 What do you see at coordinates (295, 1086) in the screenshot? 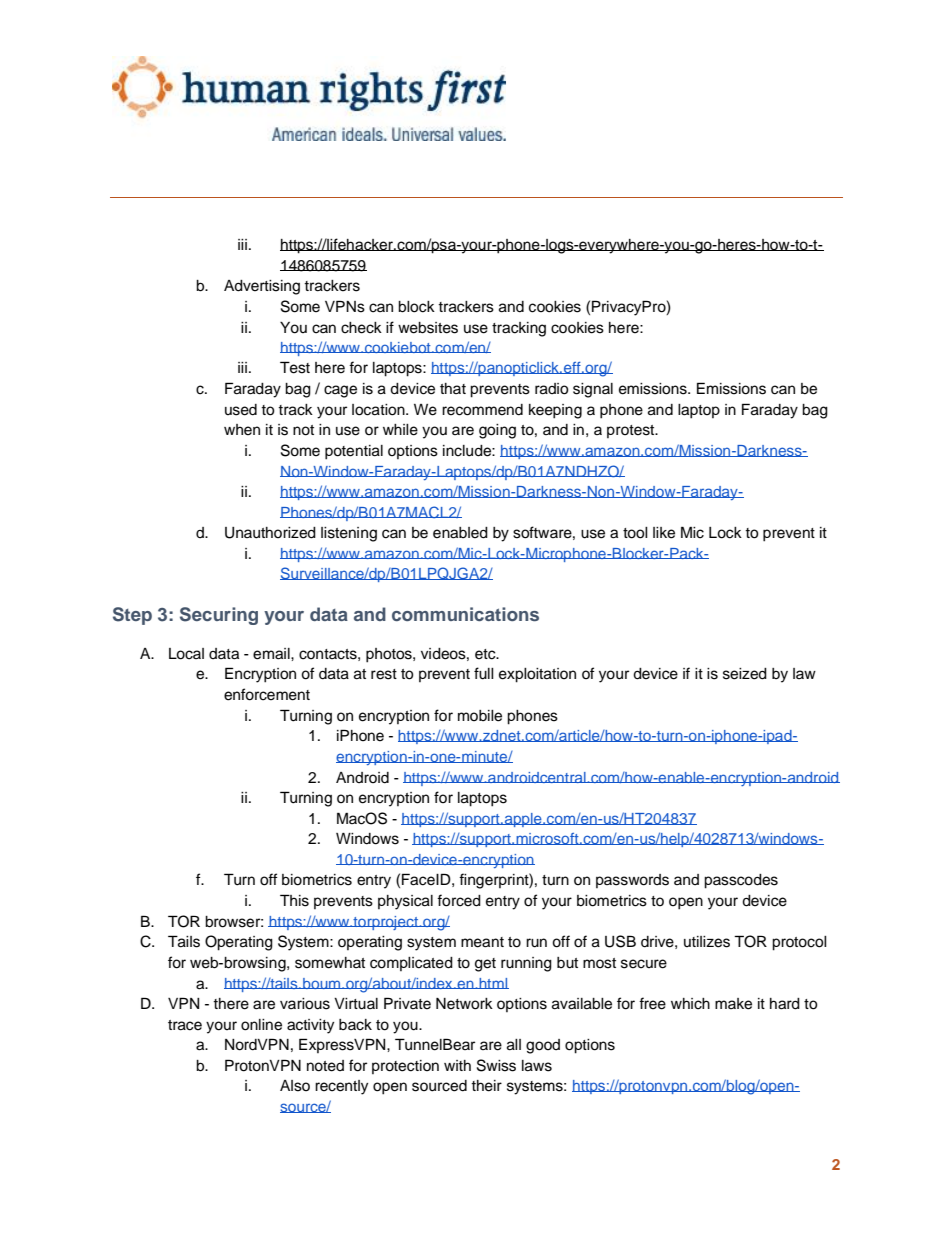
I see `Also` at bounding box center [295, 1086].
